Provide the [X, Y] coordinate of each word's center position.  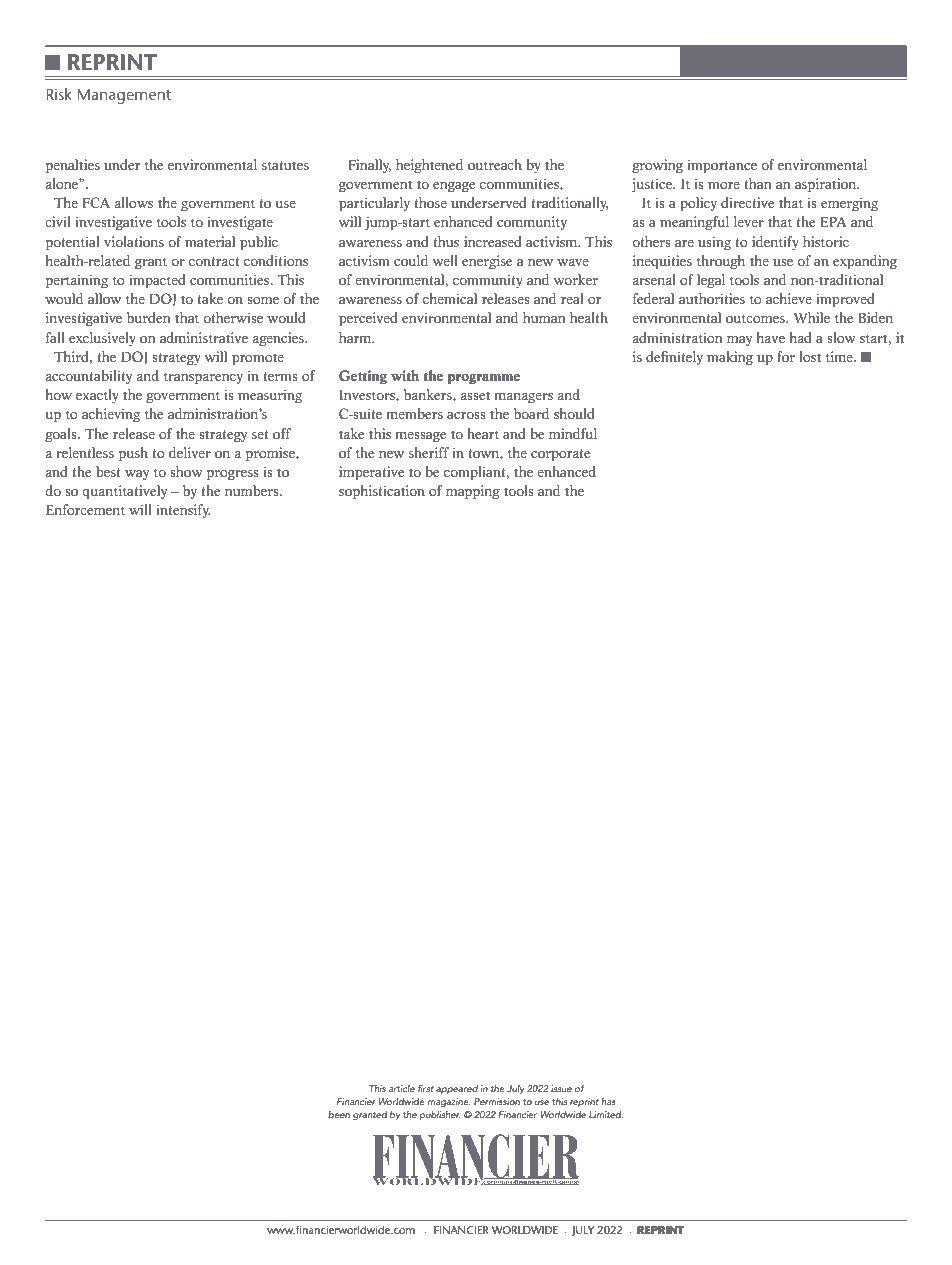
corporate [560, 455]
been [339, 1114]
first [426, 1088]
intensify [183, 511]
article [402, 1088]
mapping [473, 492]
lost [810, 357]
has [608, 1101]
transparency [203, 378]
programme [484, 379]
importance [722, 166]
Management [124, 96]
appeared [457, 1089]
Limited [606, 1114]
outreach [495, 165]
